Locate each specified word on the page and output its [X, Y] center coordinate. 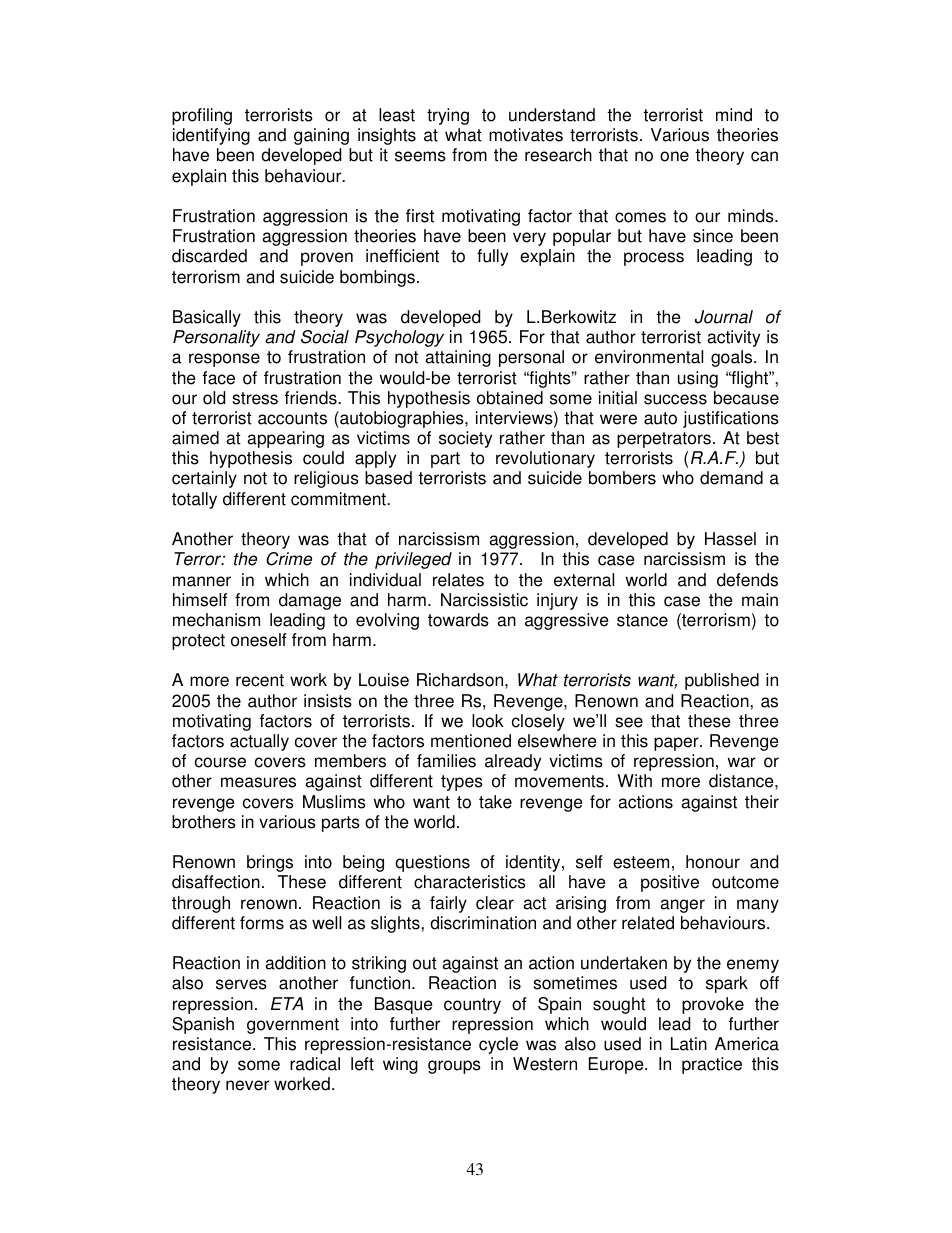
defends [747, 580]
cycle [498, 1045]
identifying [211, 136]
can [764, 156]
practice [712, 1065]
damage [310, 601]
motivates [526, 135]
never [247, 1085]
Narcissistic [484, 600]
